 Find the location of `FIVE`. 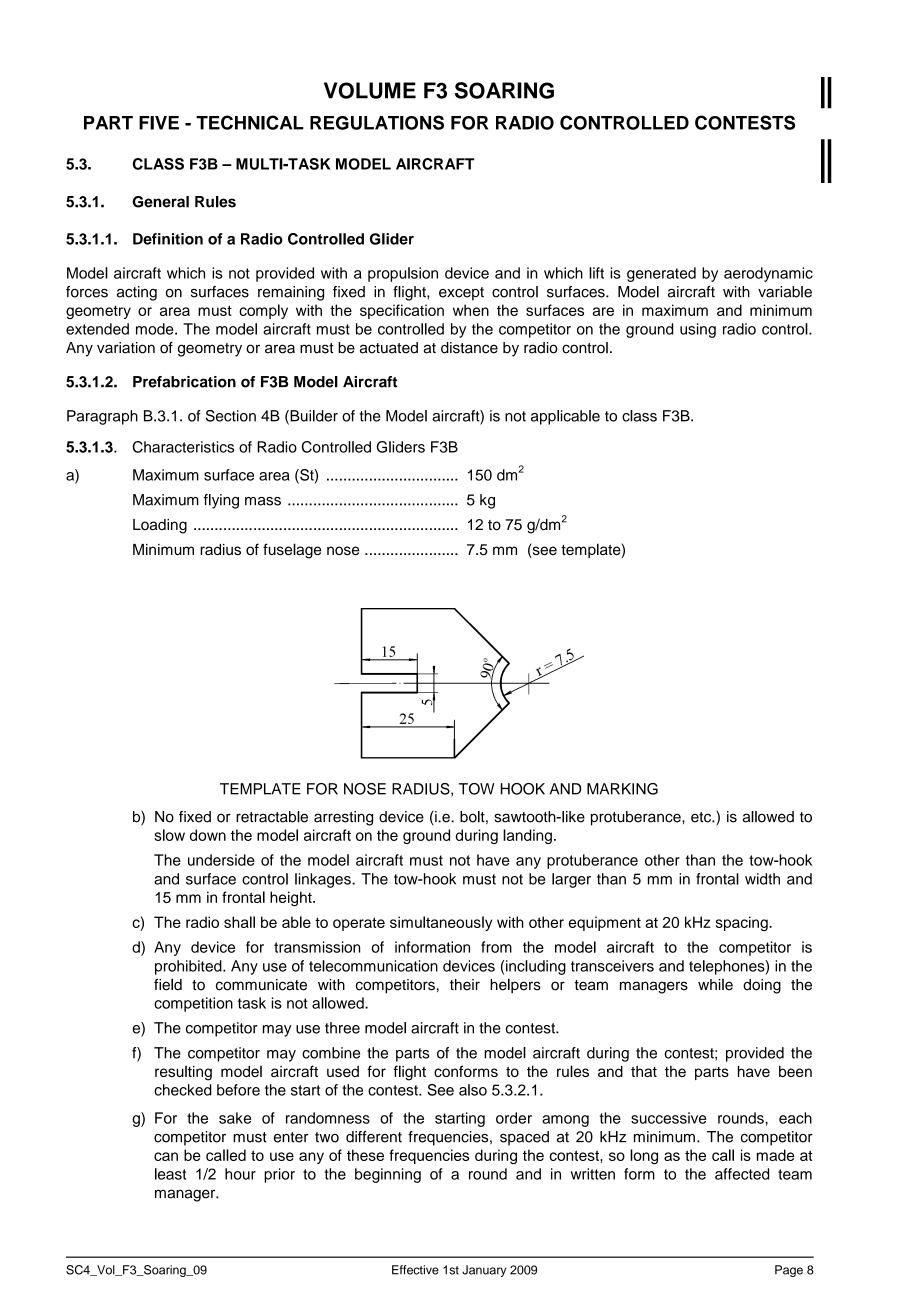

FIVE is located at coordinates (159, 123).
